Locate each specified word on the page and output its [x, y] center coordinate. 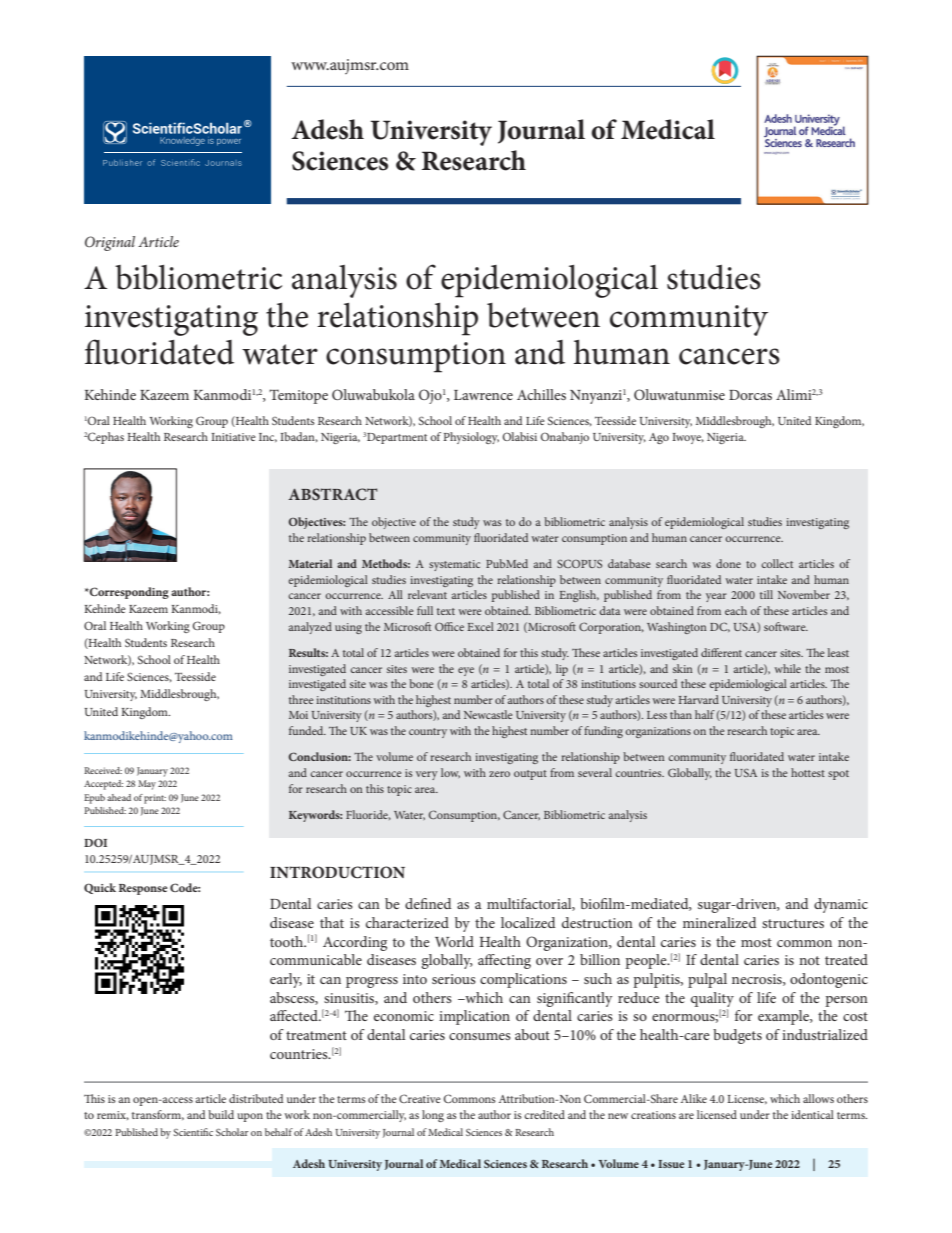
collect [777, 563]
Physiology [471, 438]
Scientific [193, 1132]
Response [143, 889]
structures [793, 923]
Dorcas [750, 395]
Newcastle [488, 714]
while [788, 668]
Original [110, 243]
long [433, 1116]
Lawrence [483, 395]
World [454, 941]
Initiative [233, 437]
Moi [298, 715]
